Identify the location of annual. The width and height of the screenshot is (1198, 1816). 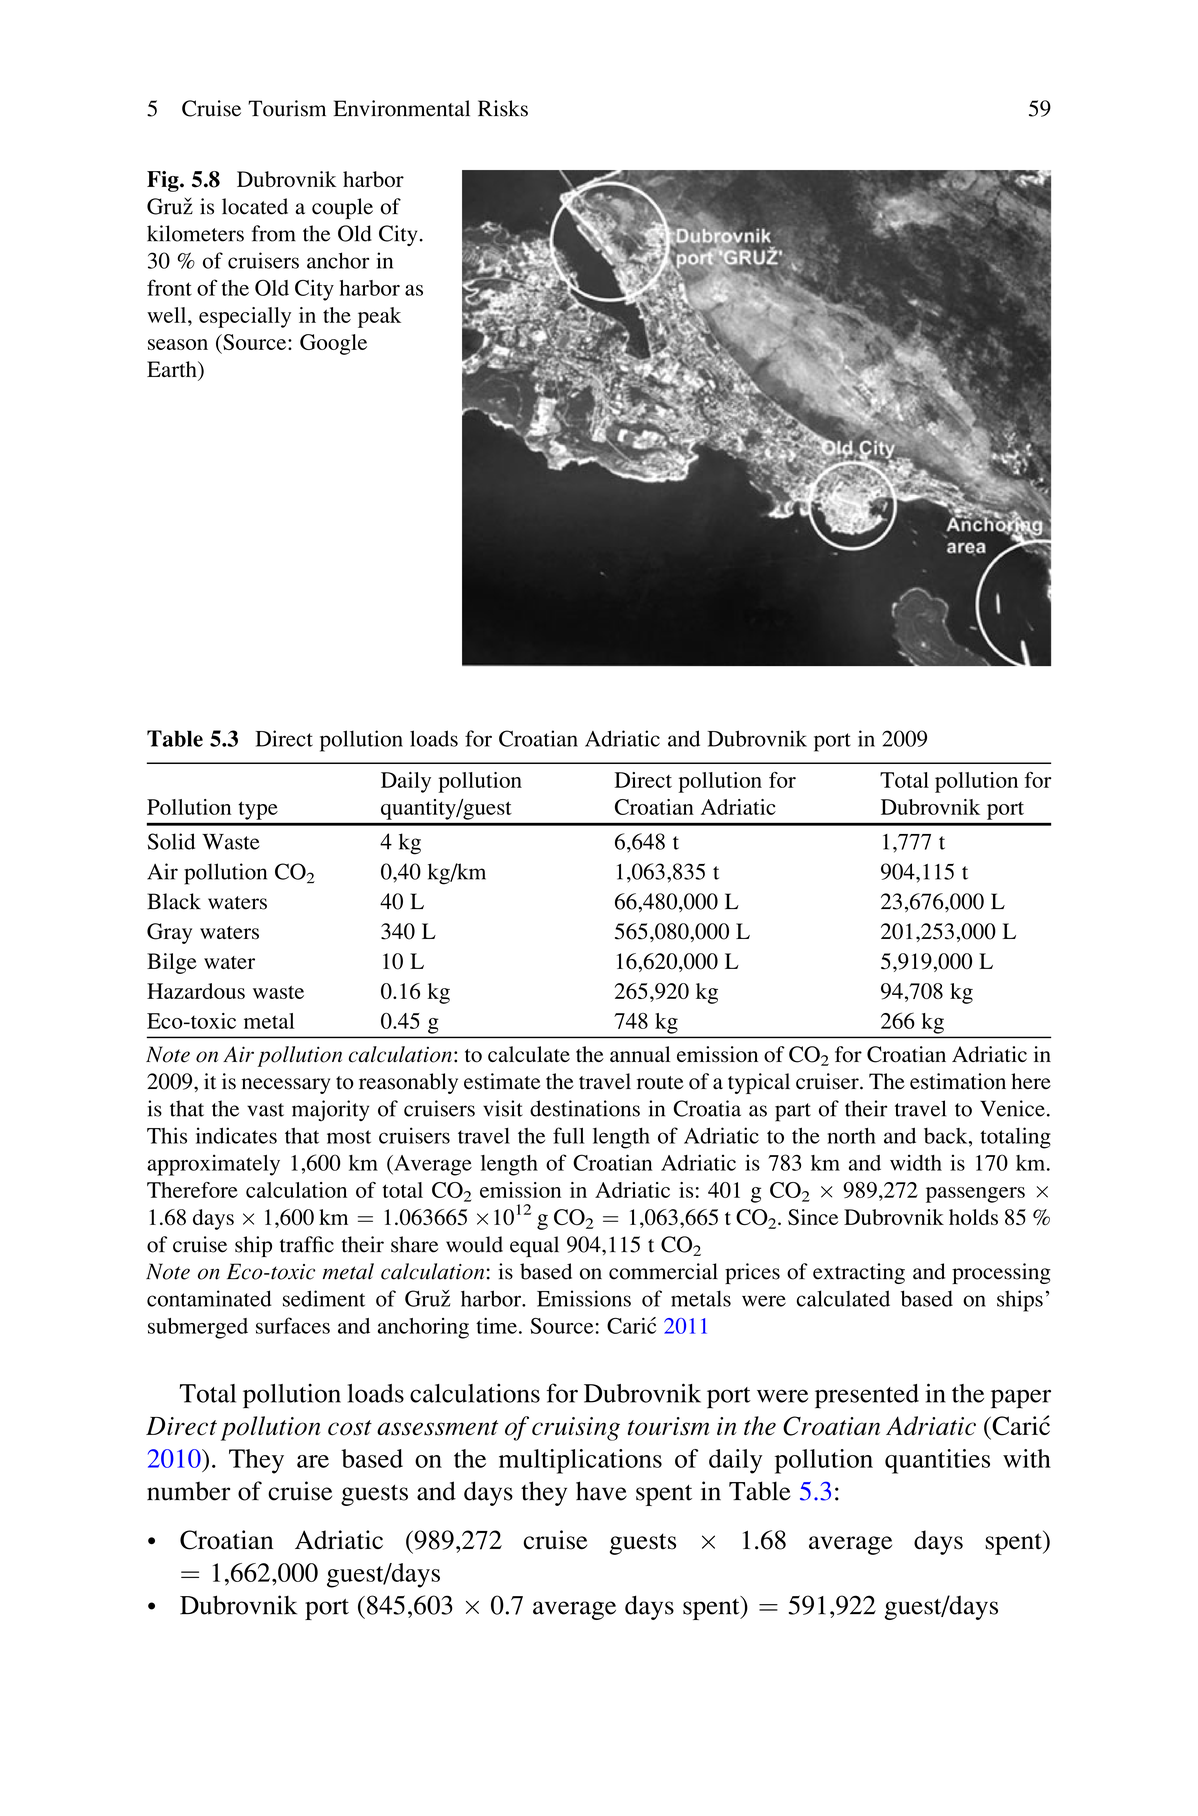
(640, 1054).
